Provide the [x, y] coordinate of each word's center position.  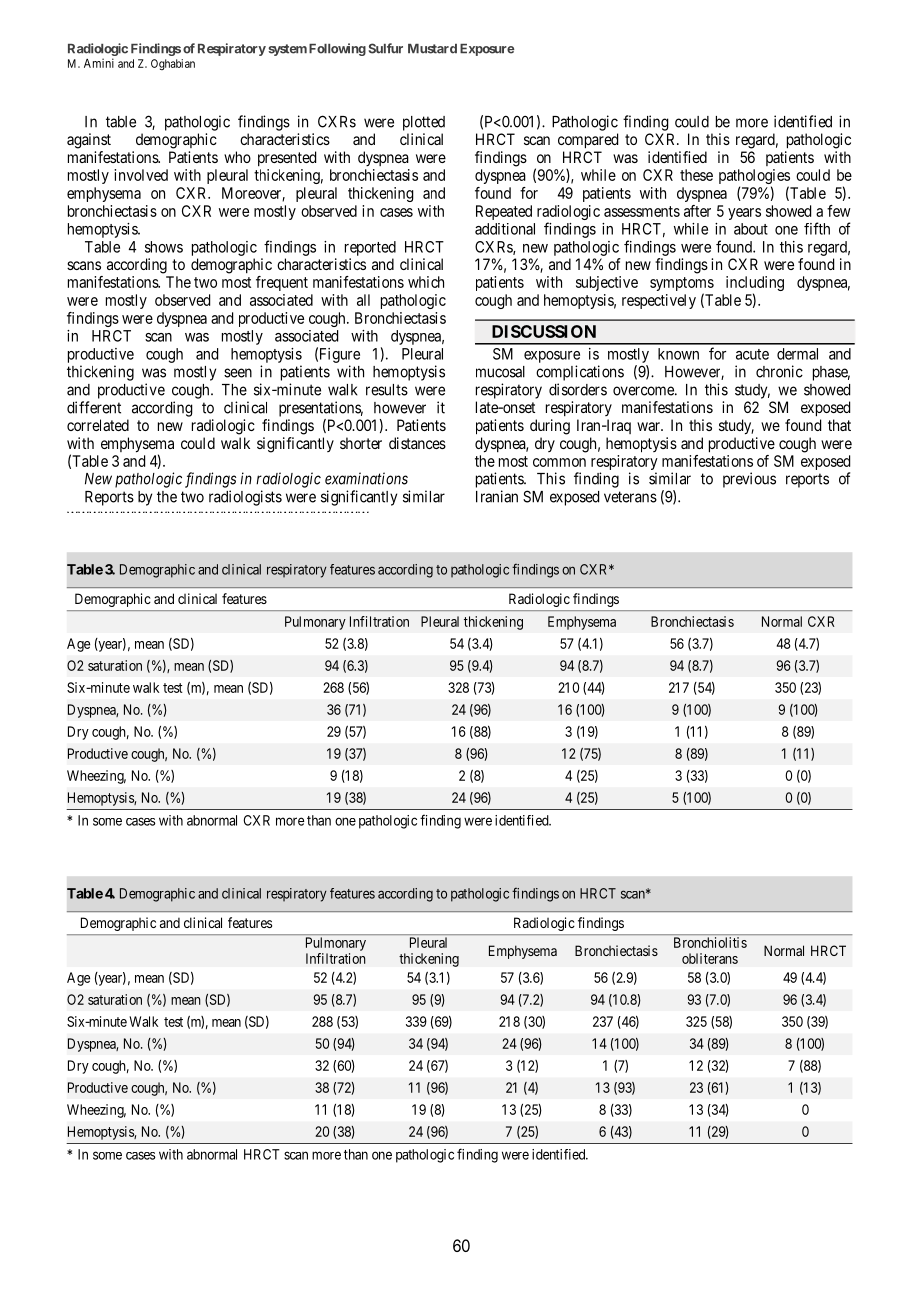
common [559, 462]
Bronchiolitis [710, 942]
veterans [630, 497]
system [287, 50]
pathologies [754, 178]
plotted [424, 123]
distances [417, 443]
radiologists [245, 498]
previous [749, 480]
